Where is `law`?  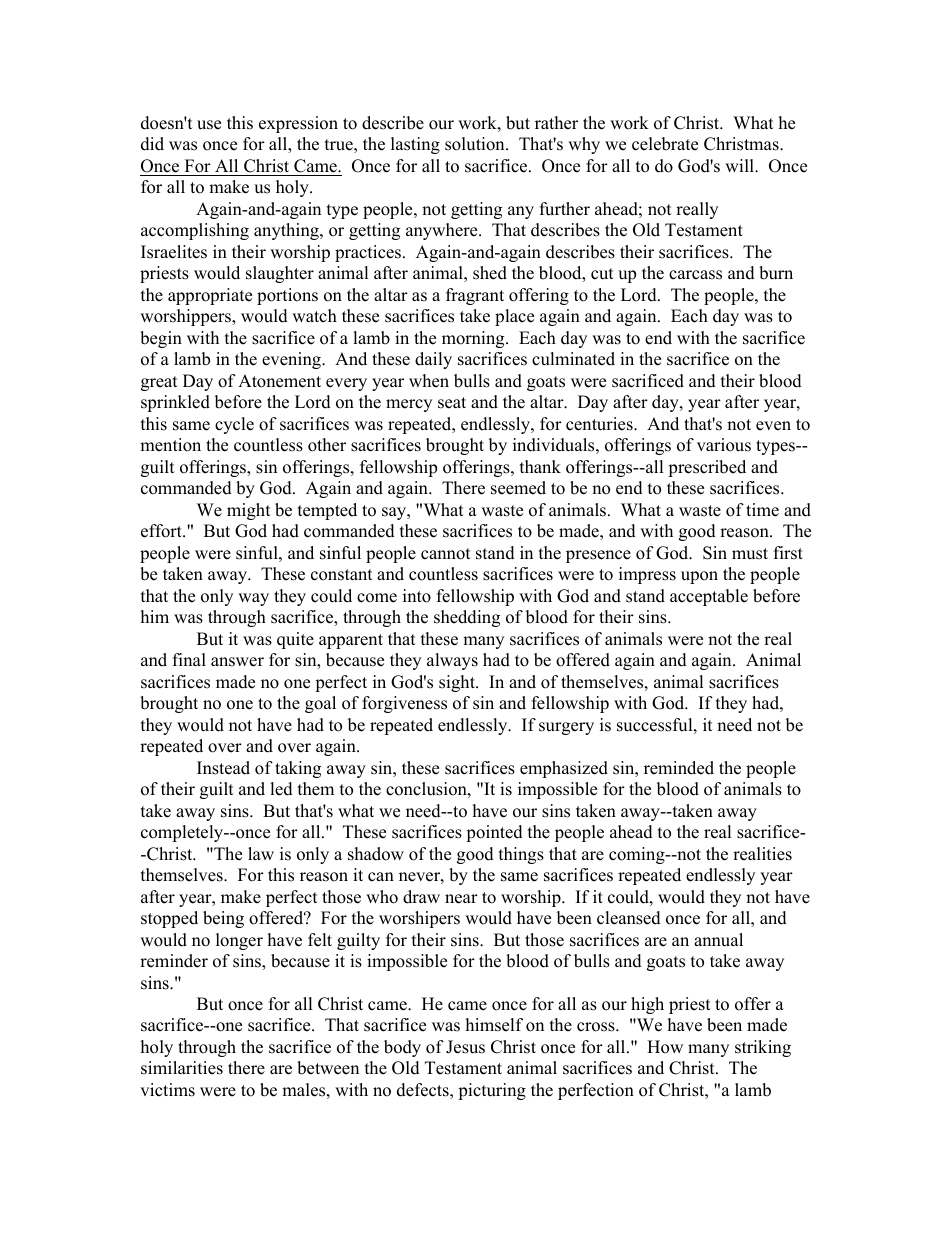 law is located at coordinates (261, 853).
